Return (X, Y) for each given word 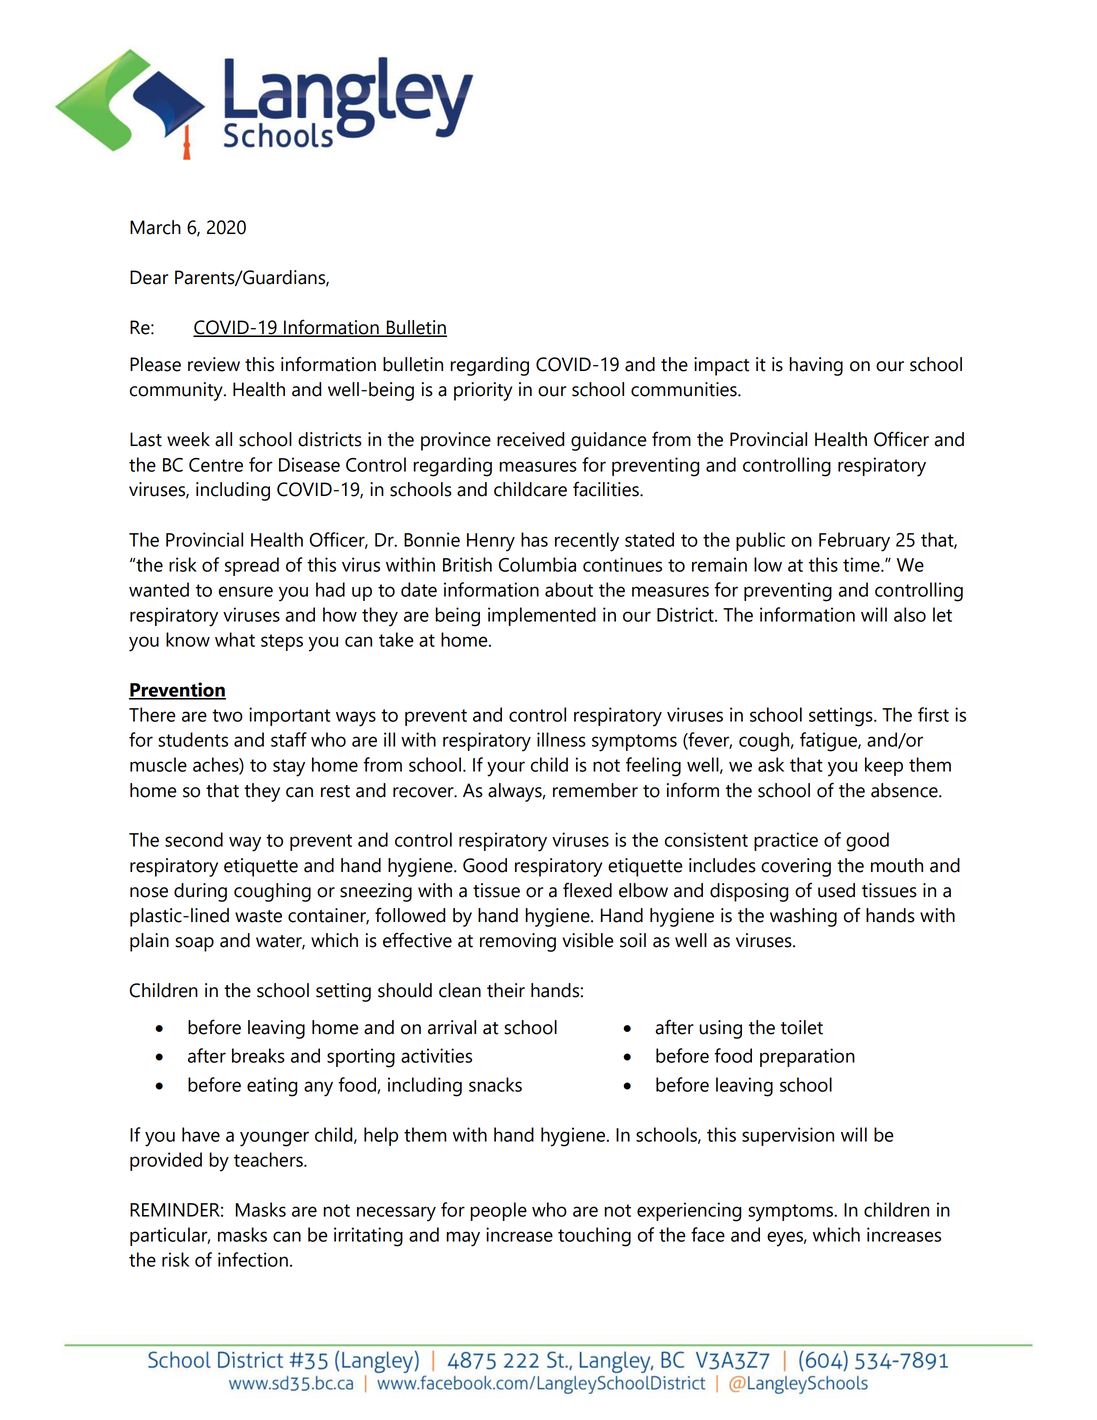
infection (253, 1259)
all (223, 439)
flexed (587, 890)
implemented (542, 616)
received (530, 439)
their (506, 990)
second (194, 839)
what (235, 639)
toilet (802, 1027)
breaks (258, 1055)
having (816, 366)
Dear (149, 277)
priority (483, 391)
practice (786, 841)
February (854, 542)
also (910, 614)
